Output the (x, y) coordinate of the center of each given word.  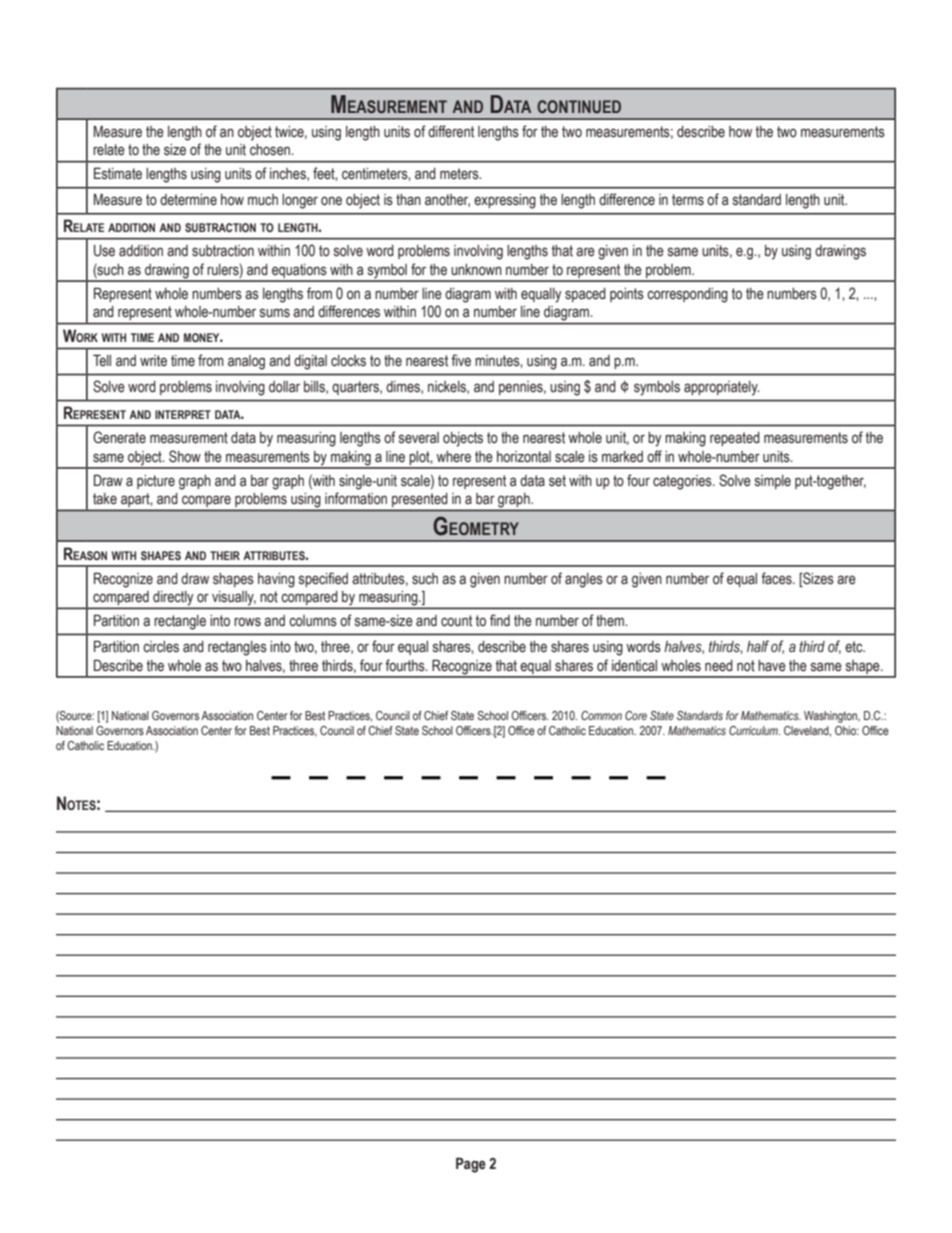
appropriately (722, 388)
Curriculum (754, 730)
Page (471, 1165)
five (461, 360)
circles (161, 647)
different (451, 131)
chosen (271, 150)
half (758, 646)
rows (247, 622)
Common (601, 715)
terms (688, 200)
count (456, 621)
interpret (183, 414)
